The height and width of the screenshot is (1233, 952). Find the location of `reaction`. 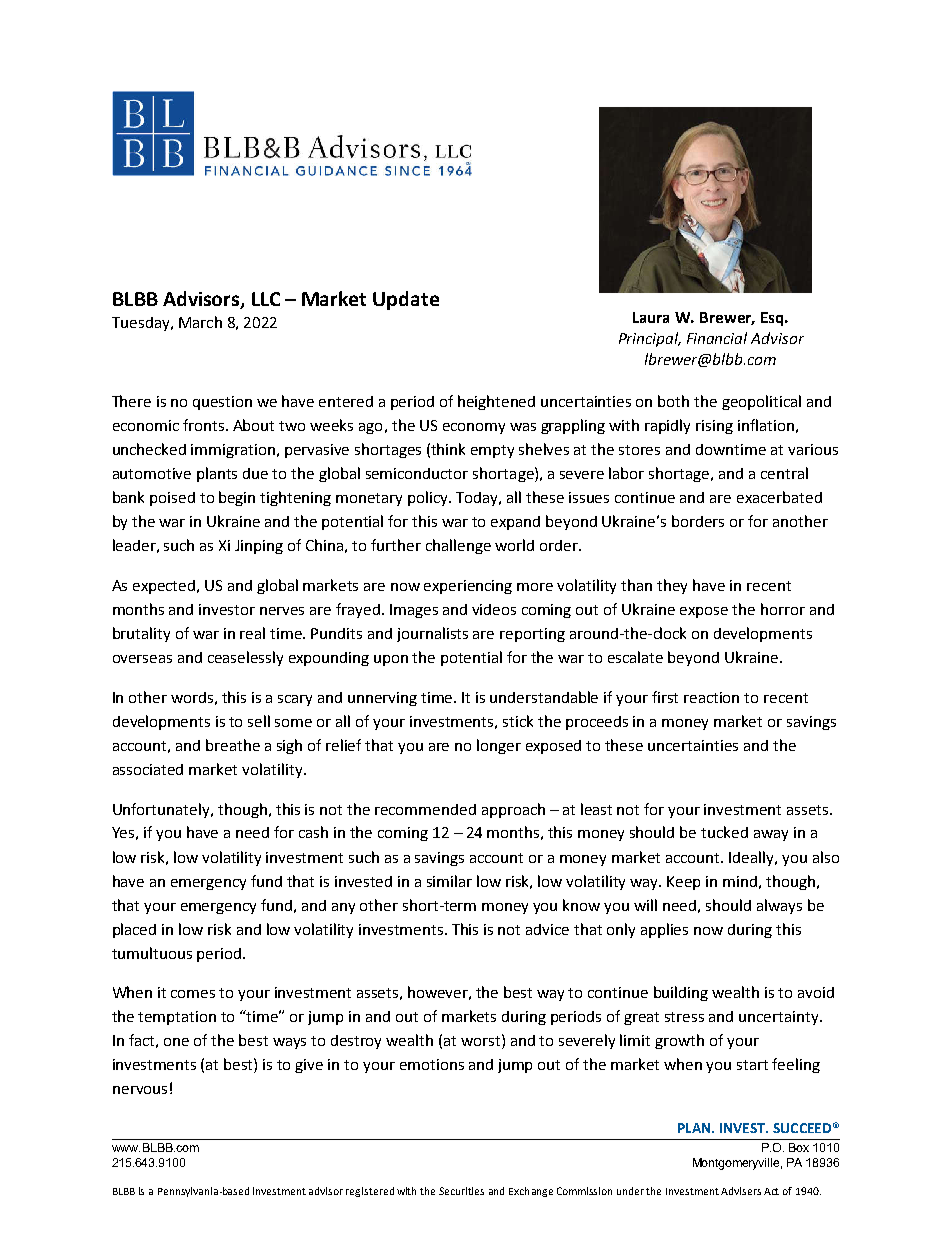

reaction is located at coordinates (711, 697).
